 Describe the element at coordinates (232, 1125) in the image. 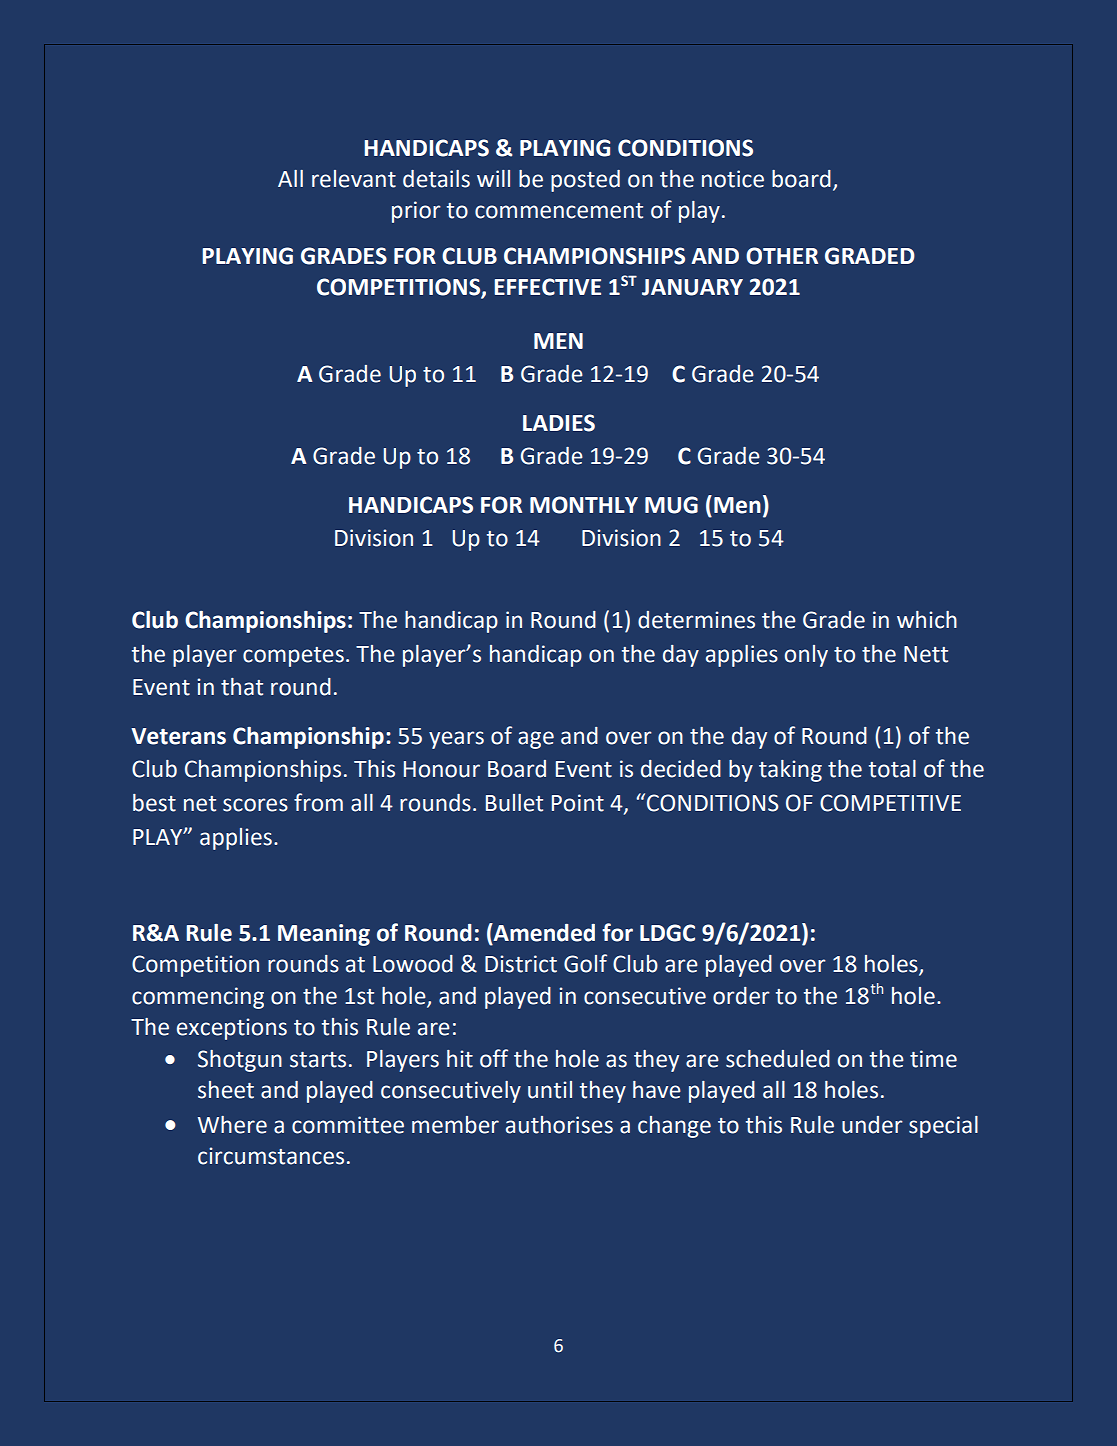

I see `Where` at that location.
